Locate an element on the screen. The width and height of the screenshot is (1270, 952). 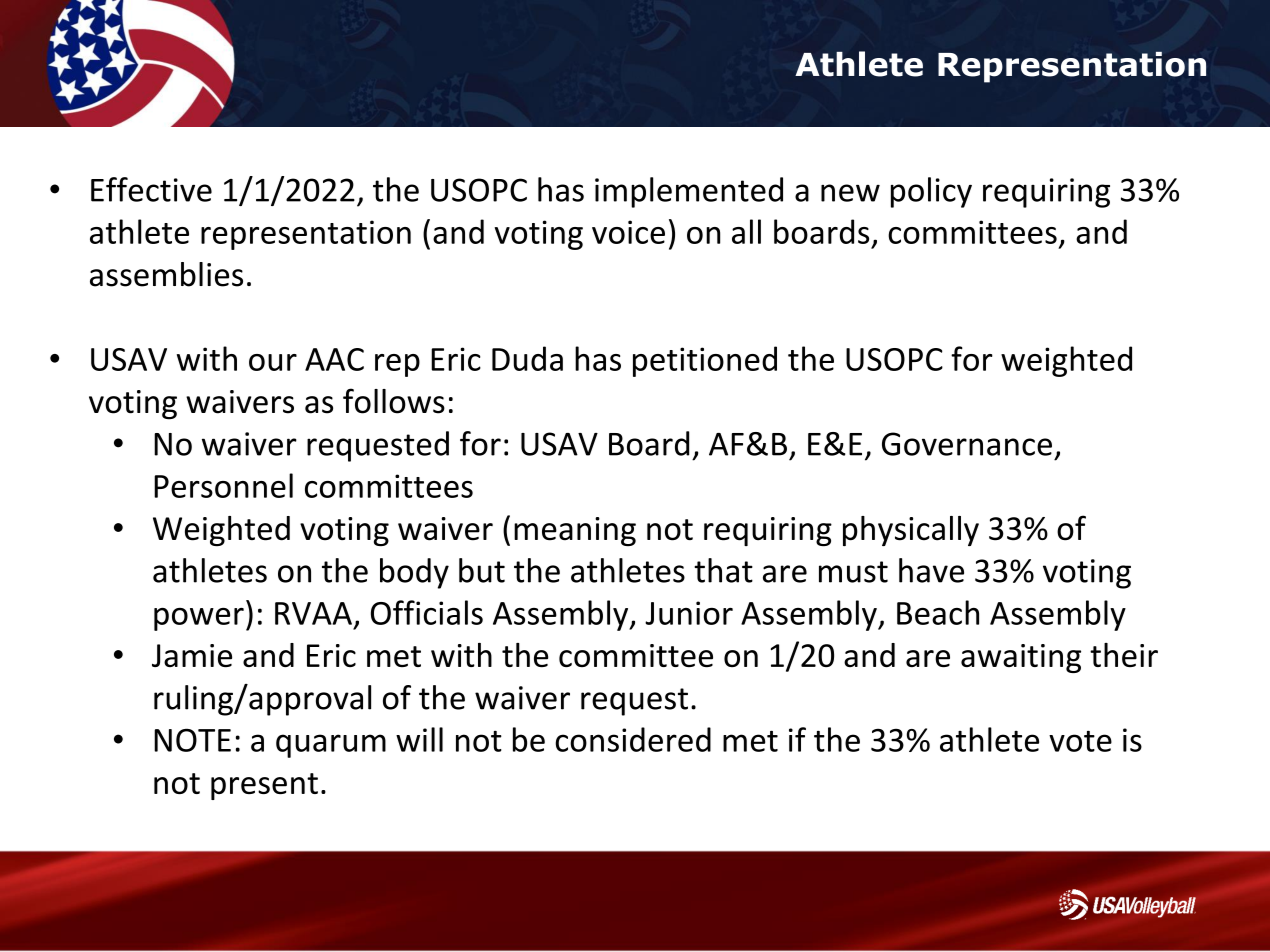
Duda is located at coordinates (527, 358).
